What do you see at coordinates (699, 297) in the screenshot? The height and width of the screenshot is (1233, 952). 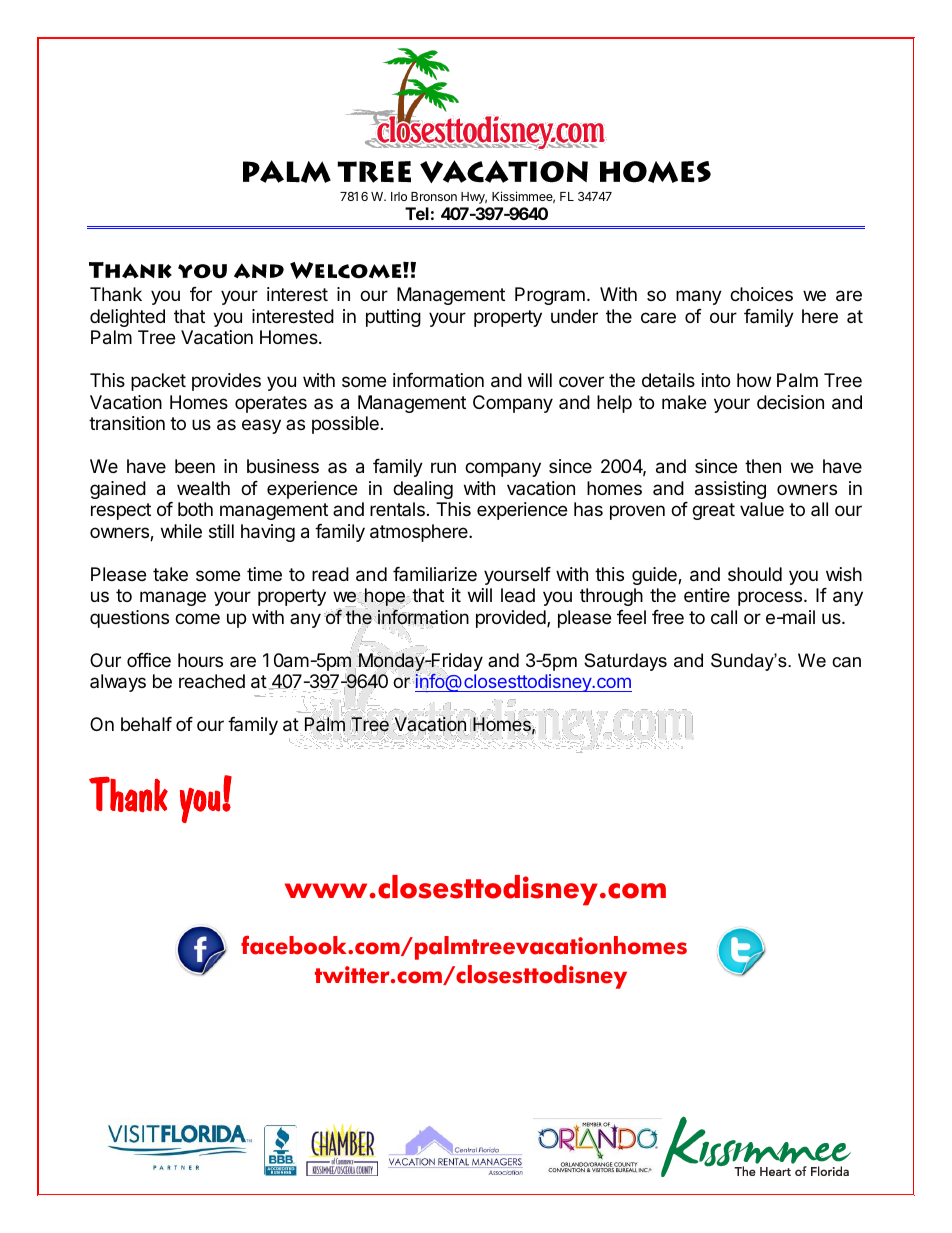 I see `many` at bounding box center [699, 297].
